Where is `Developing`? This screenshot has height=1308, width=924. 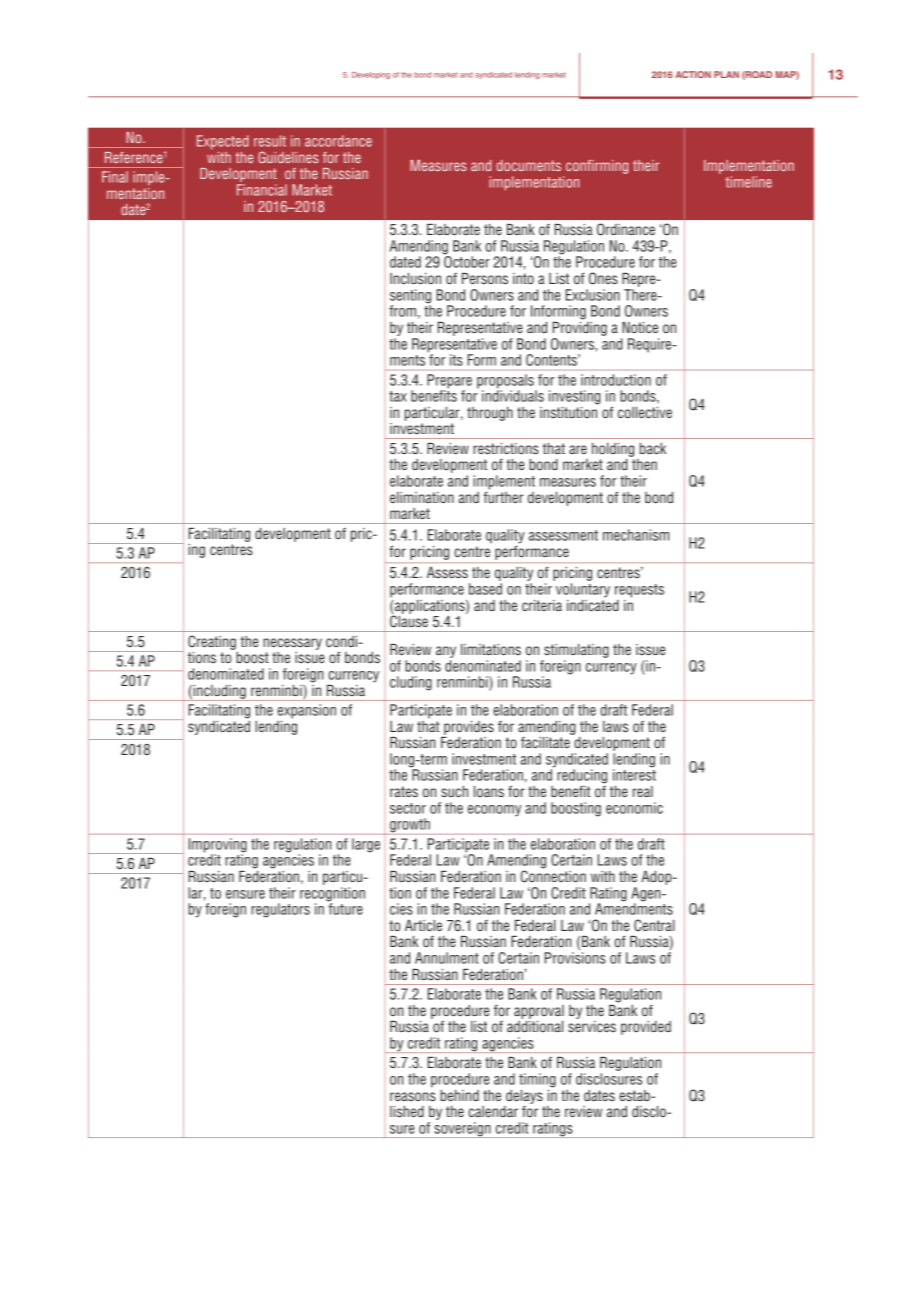 Developing is located at coordinates (371, 75).
